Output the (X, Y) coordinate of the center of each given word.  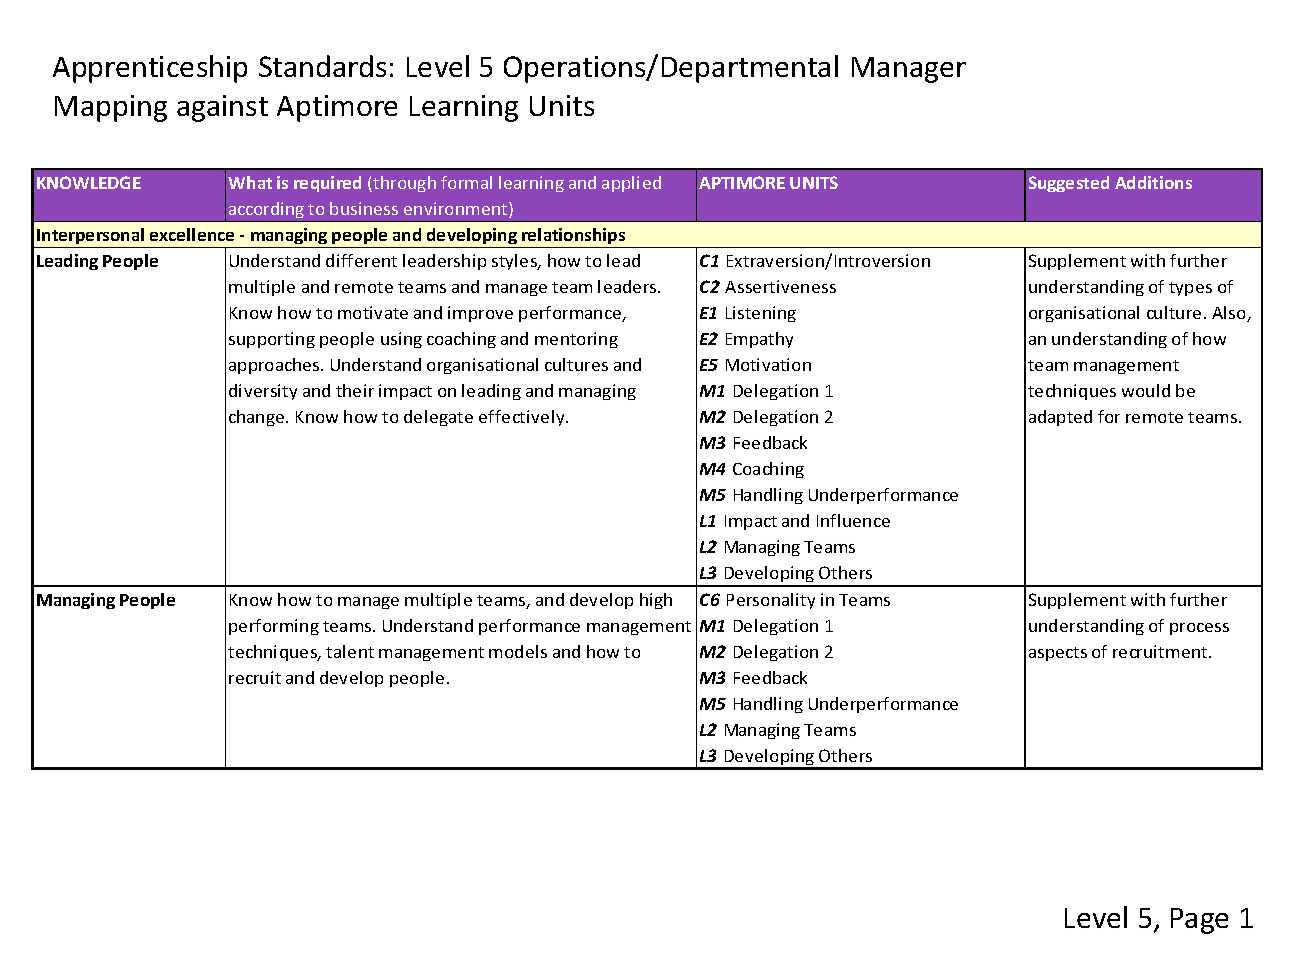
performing (274, 627)
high (656, 601)
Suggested (1069, 184)
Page (1199, 921)
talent (350, 651)
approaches (275, 366)
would (1146, 390)
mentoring (576, 340)
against (222, 108)
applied (631, 184)
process (1199, 629)
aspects (1058, 654)
